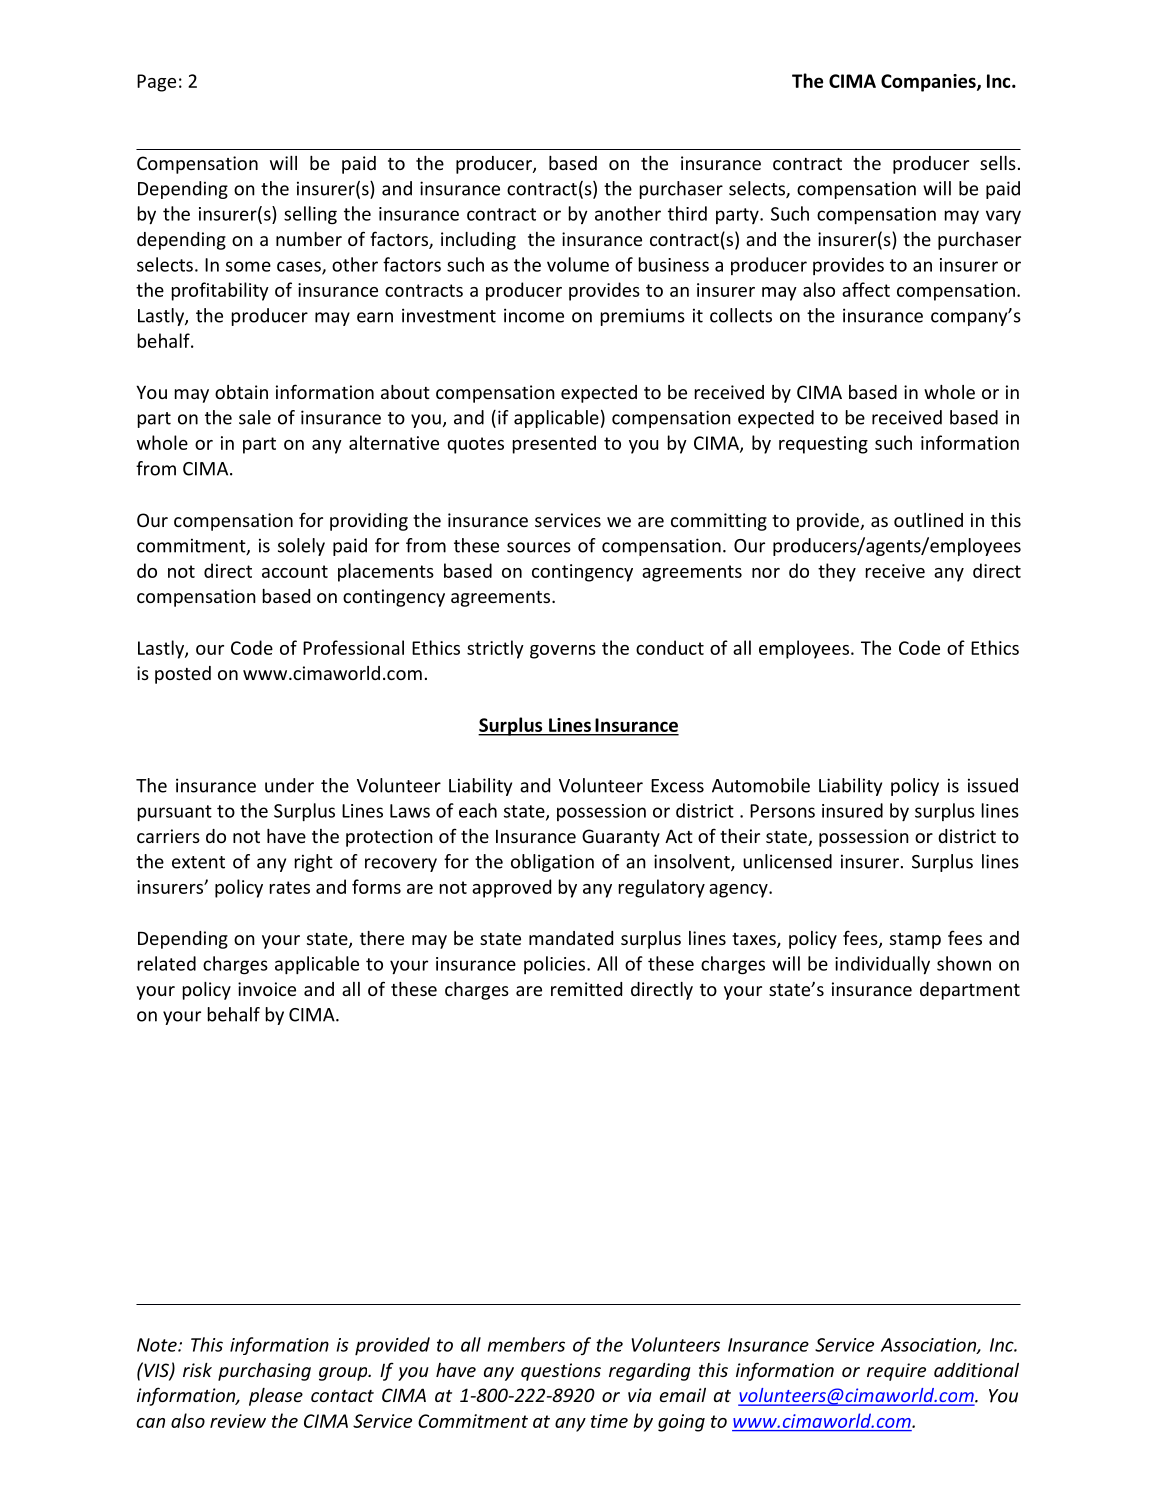  I want to click on under, so click(289, 785).
